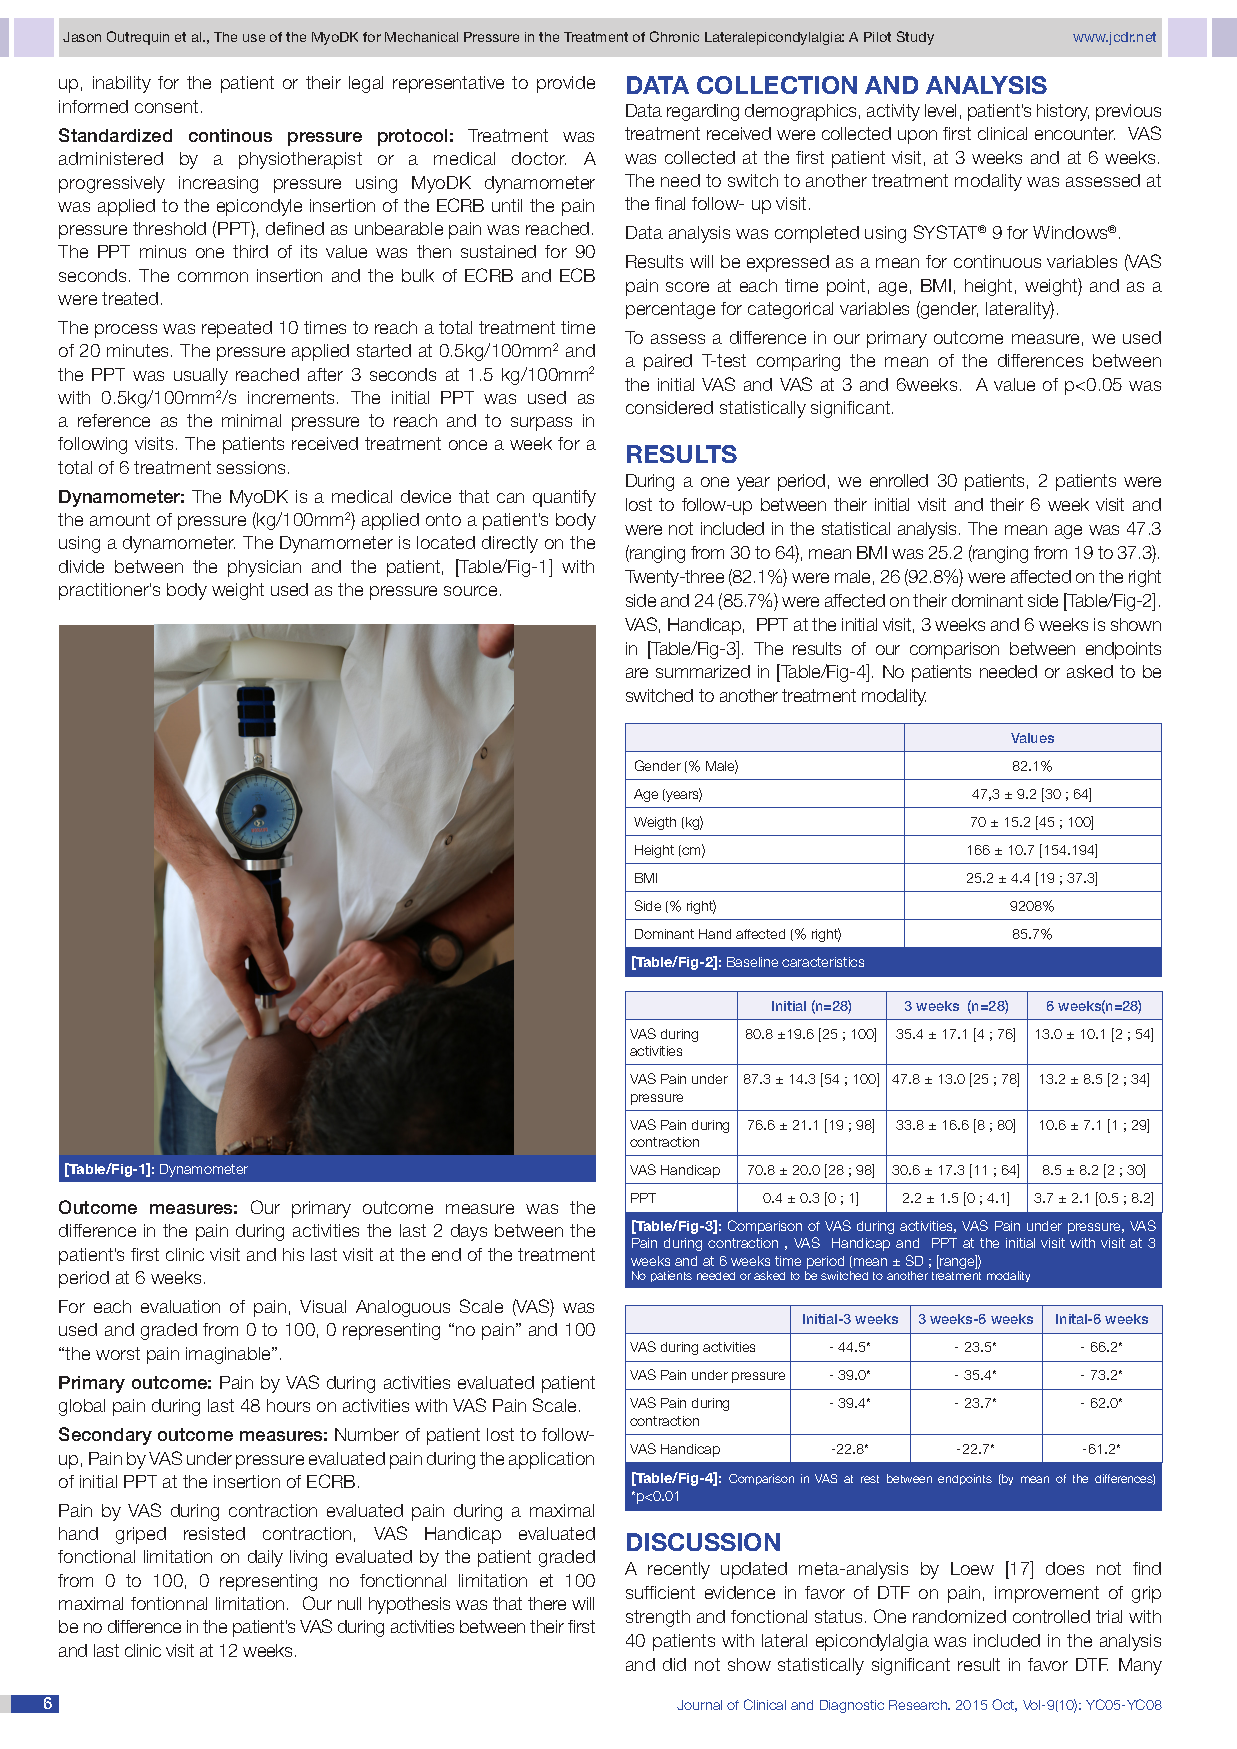  I want to click on sessions, so click(251, 467).
